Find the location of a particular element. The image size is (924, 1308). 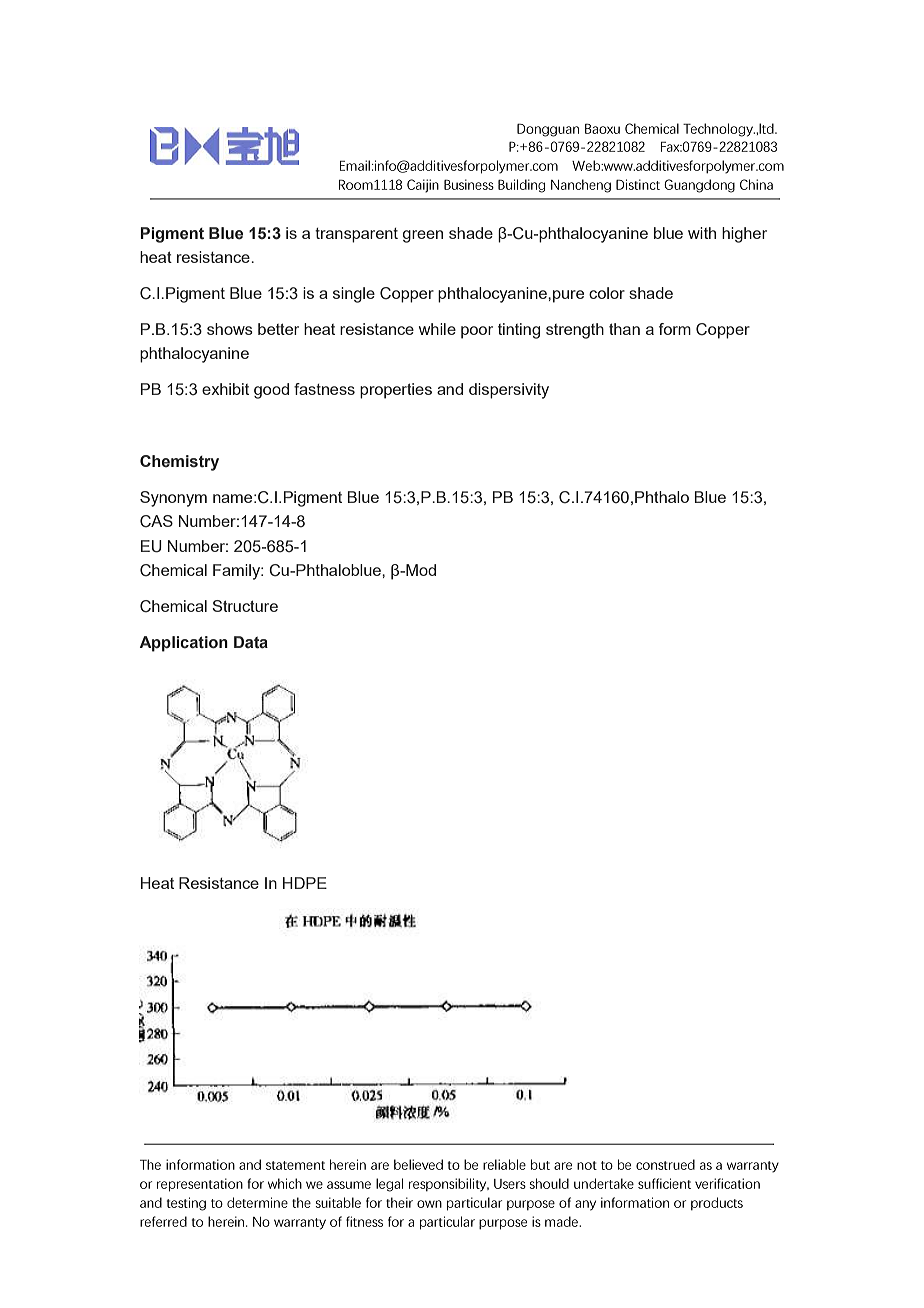

own is located at coordinates (429, 1204).
